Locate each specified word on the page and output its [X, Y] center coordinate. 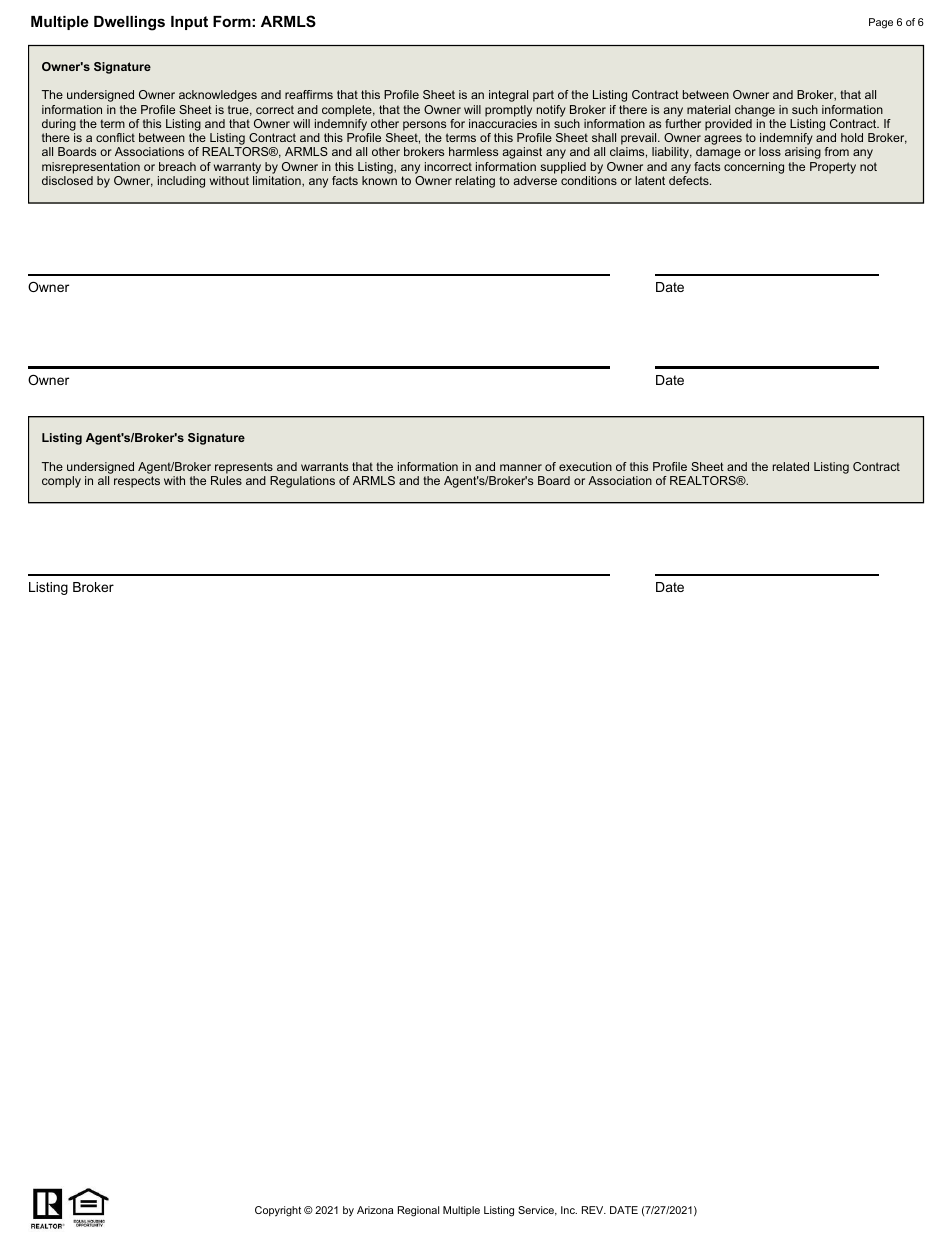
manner [521, 467]
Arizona [375, 1210]
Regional [418, 1211]
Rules [226, 480]
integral [508, 96]
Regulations [302, 482]
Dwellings [129, 23]
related [791, 466]
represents [244, 468]
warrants [324, 466]
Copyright [278, 1211]
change [755, 111]
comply [61, 482]
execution [585, 466]
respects [137, 482]
